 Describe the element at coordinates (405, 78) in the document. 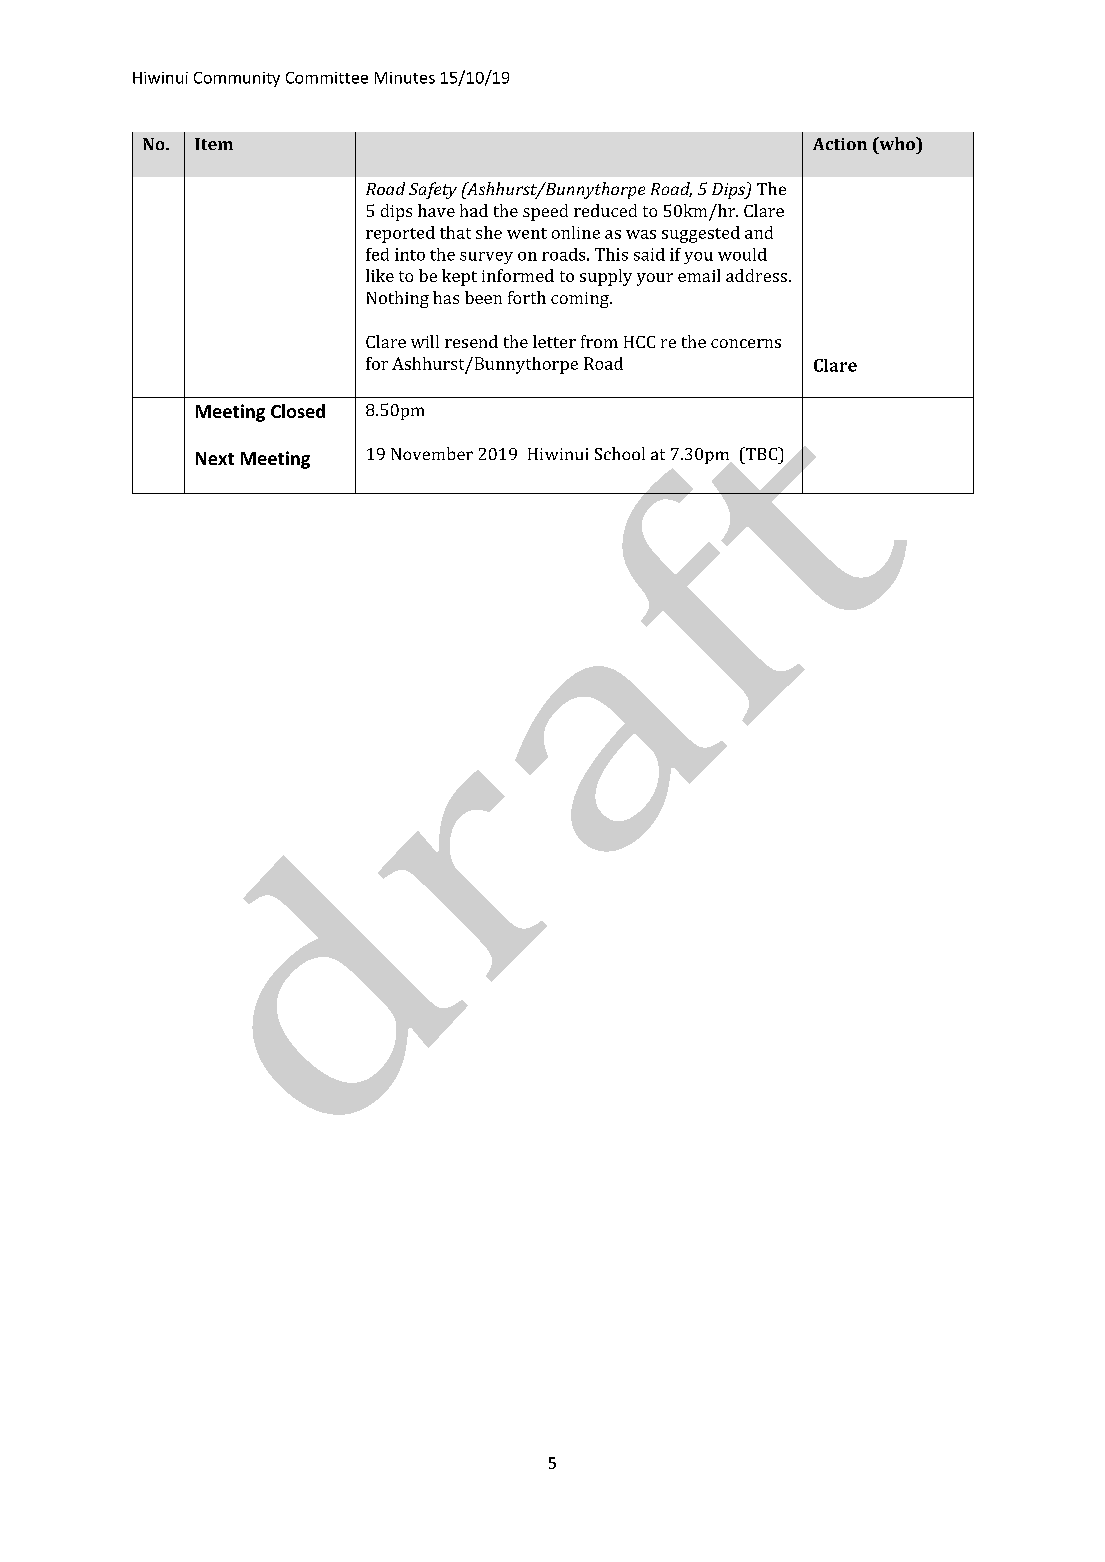

I see `Minutes` at that location.
